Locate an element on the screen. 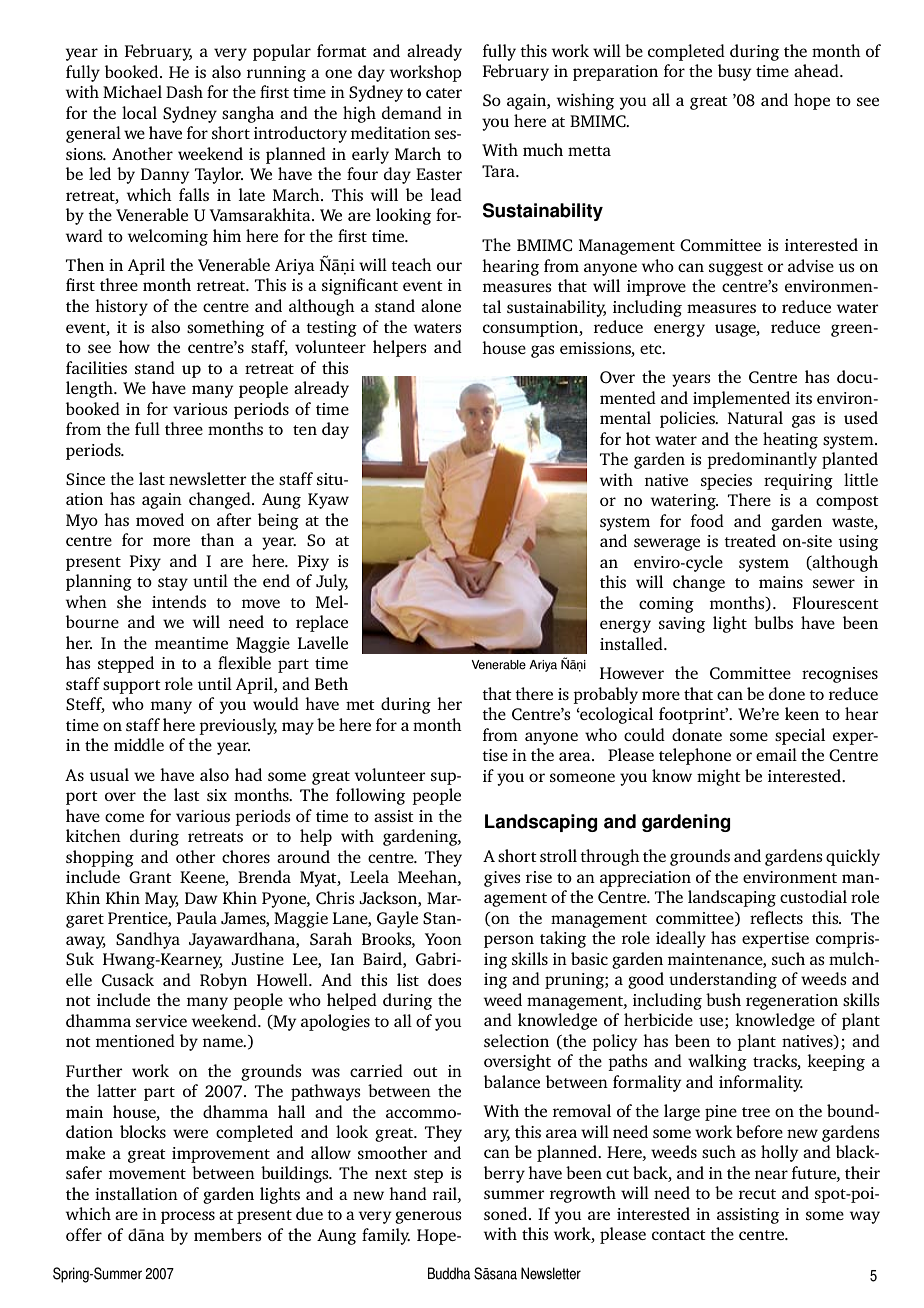 The image size is (924, 1308). generous is located at coordinates (428, 1217).
